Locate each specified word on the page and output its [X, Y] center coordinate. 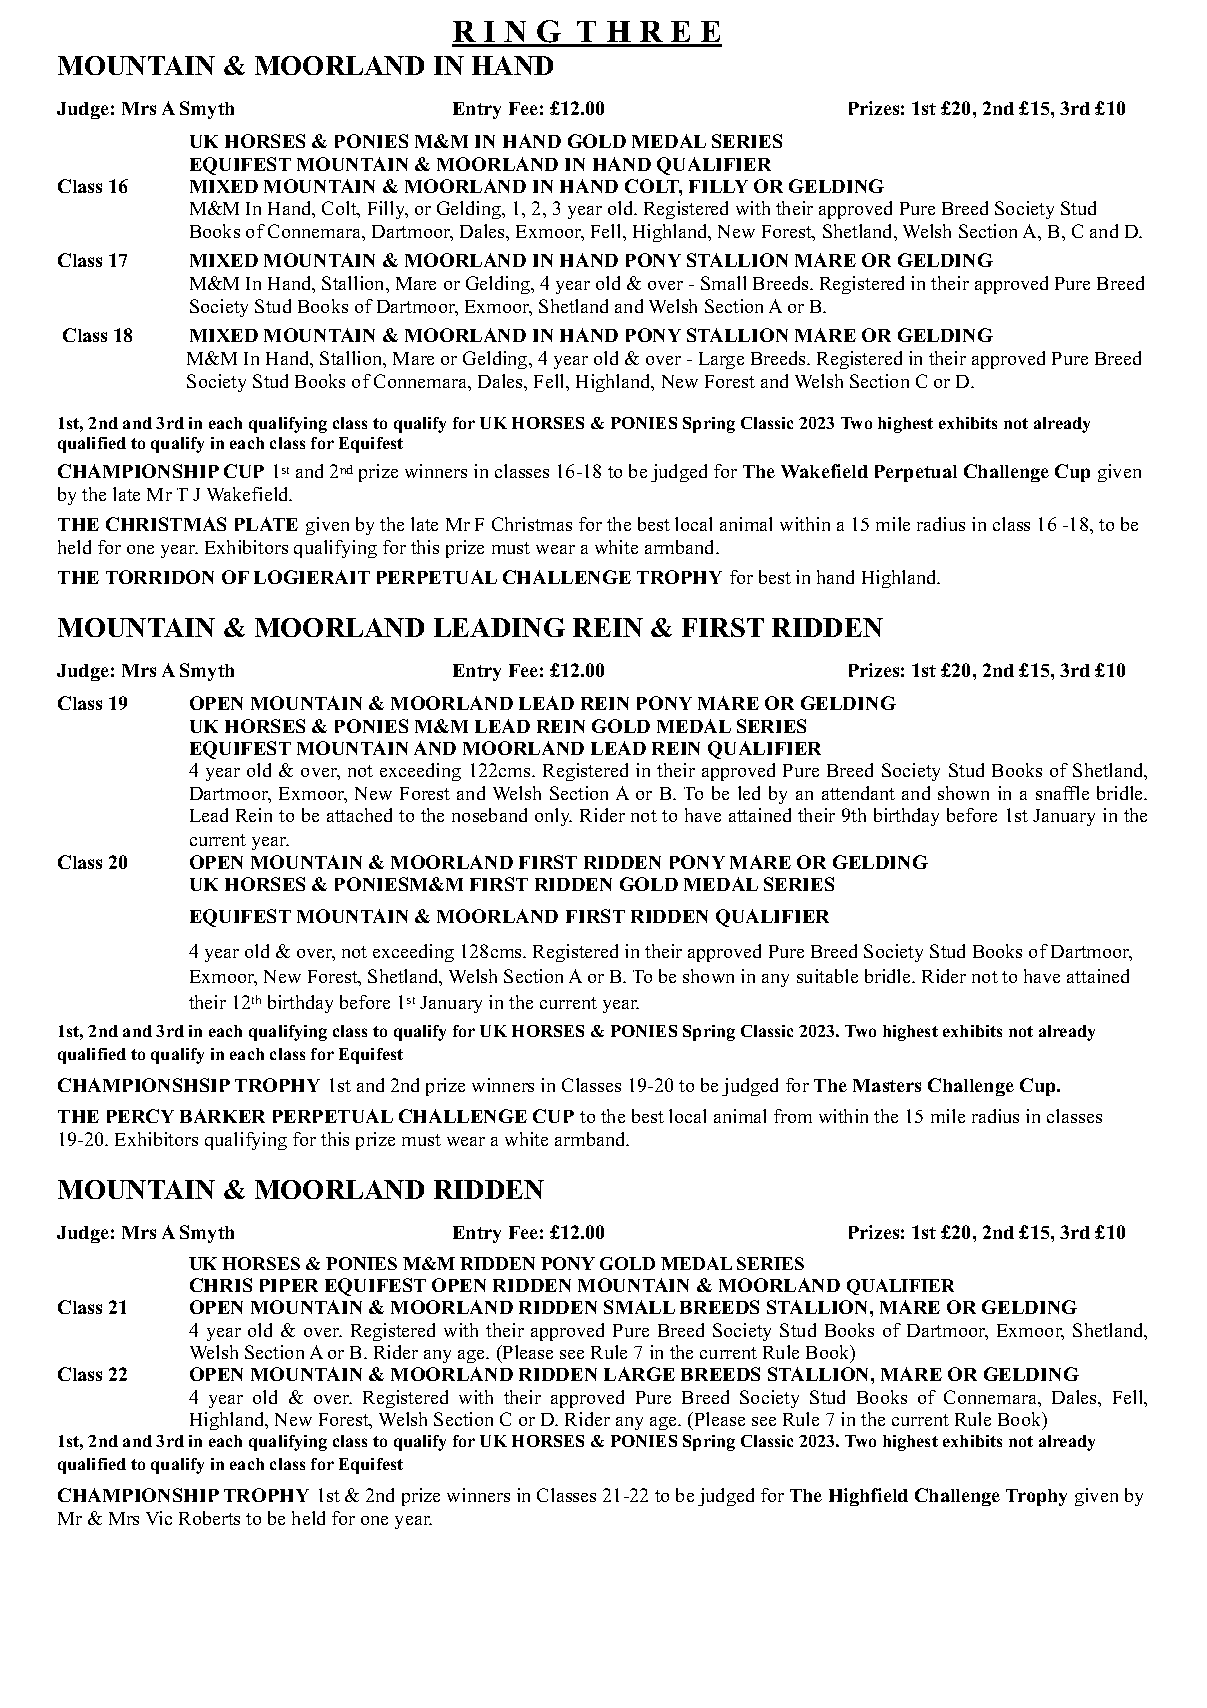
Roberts [209, 1518]
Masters [887, 1085]
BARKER [222, 1116]
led [749, 793]
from [793, 1116]
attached [359, 815]
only [553, 817]
